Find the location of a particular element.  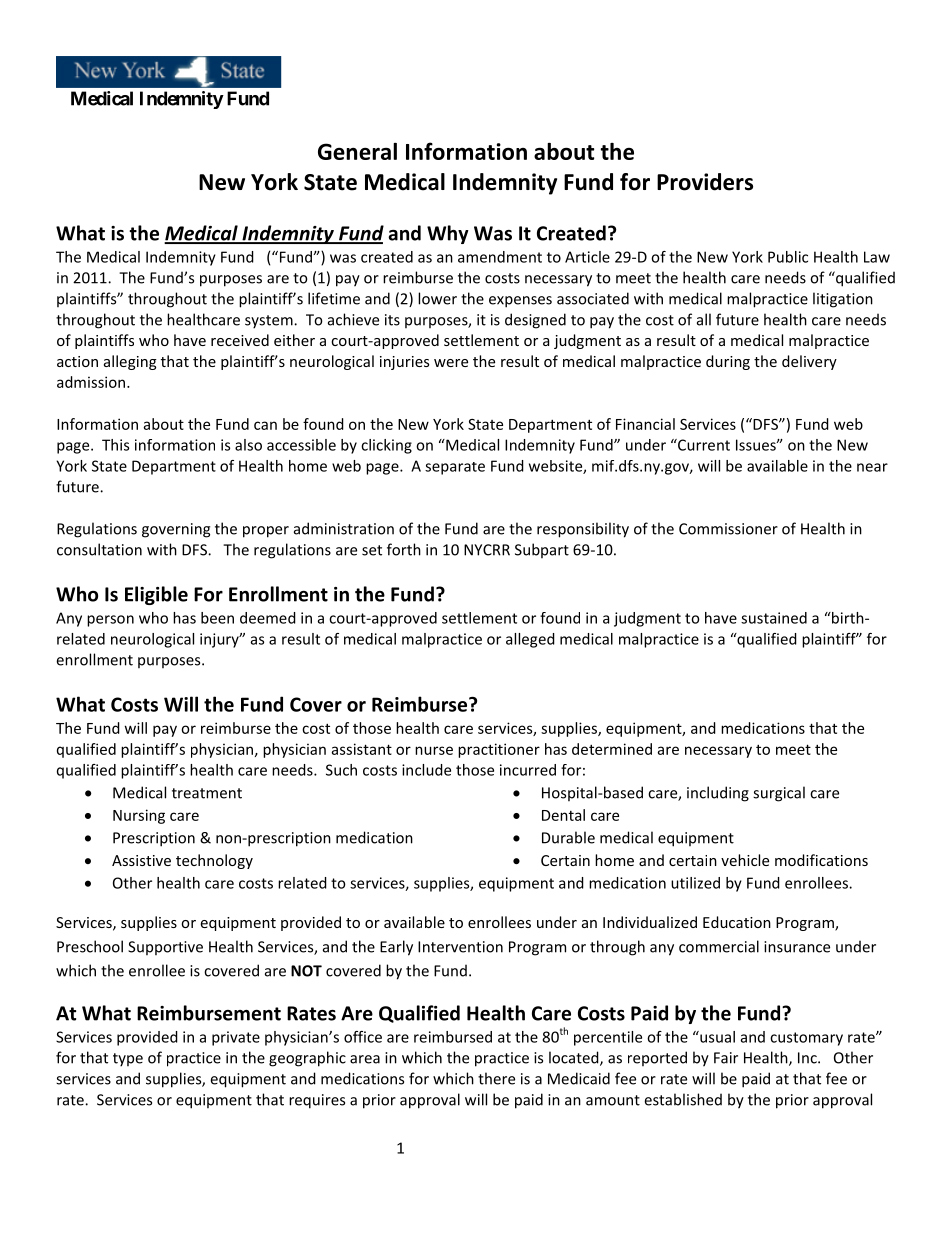

type is located at coordinates (128, 1060).
